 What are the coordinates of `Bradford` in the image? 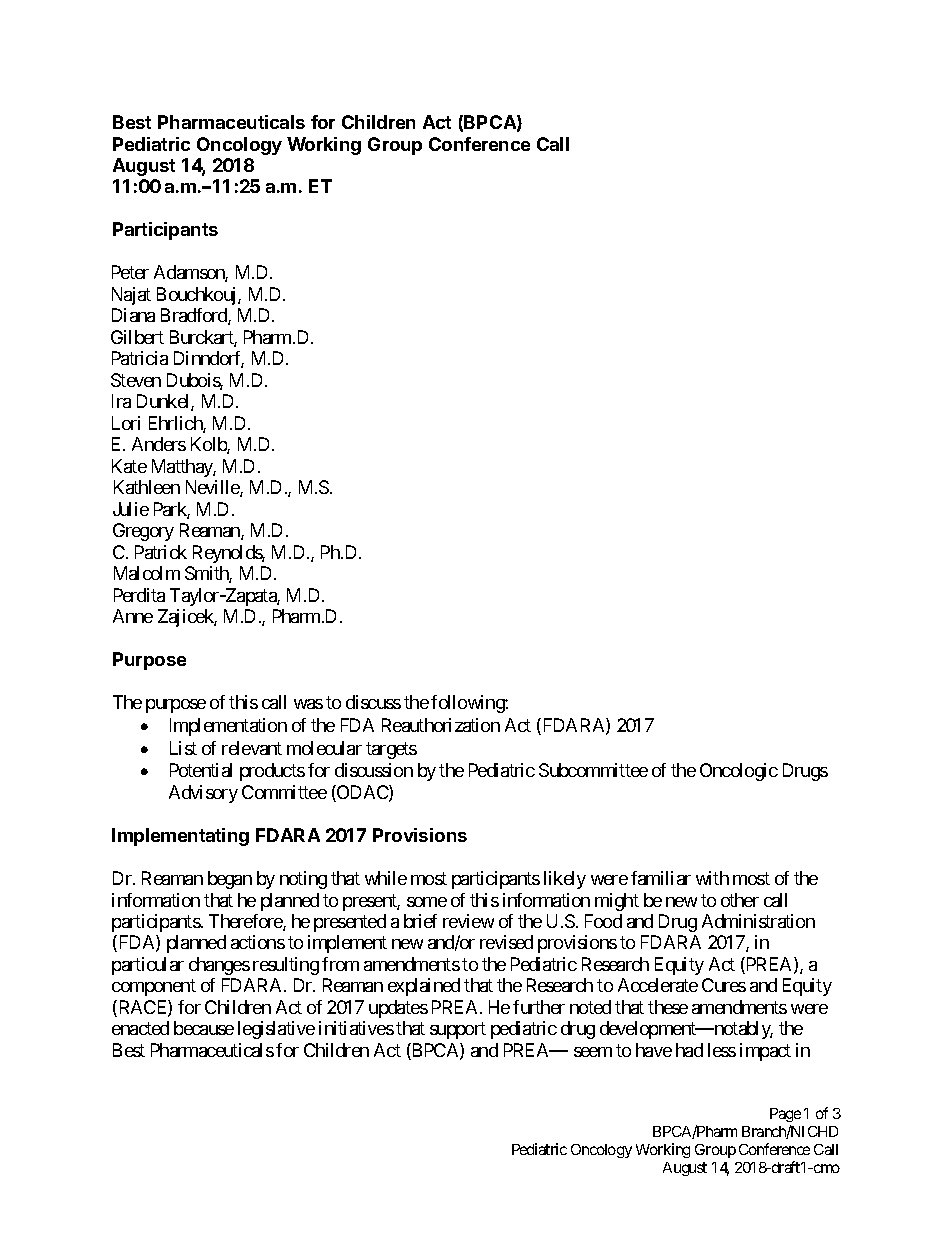 It's located at (195, 316).
